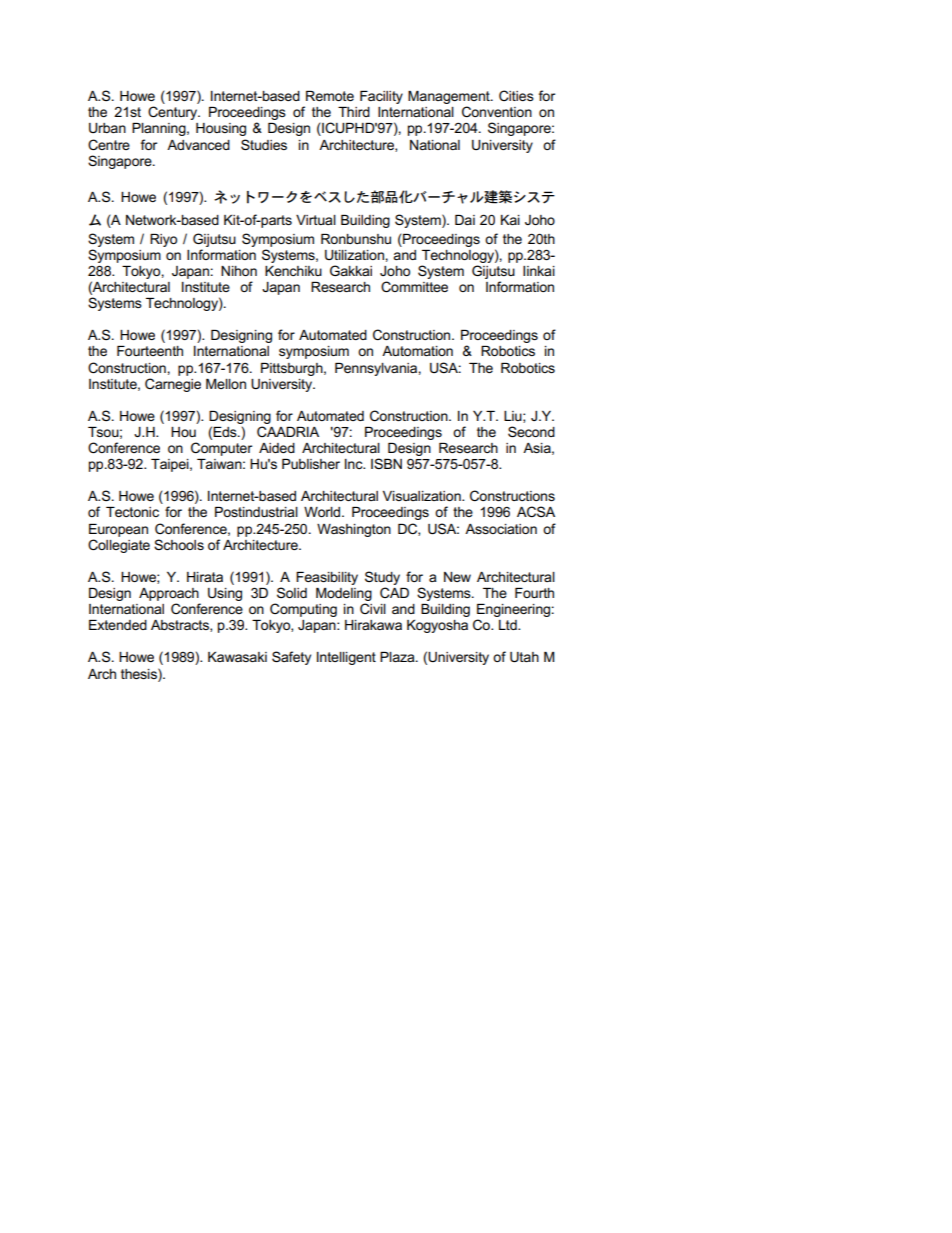  What do you see at coordinates (330, 96) in the page?
I see `Remote` at bounding box center [330, 96].
